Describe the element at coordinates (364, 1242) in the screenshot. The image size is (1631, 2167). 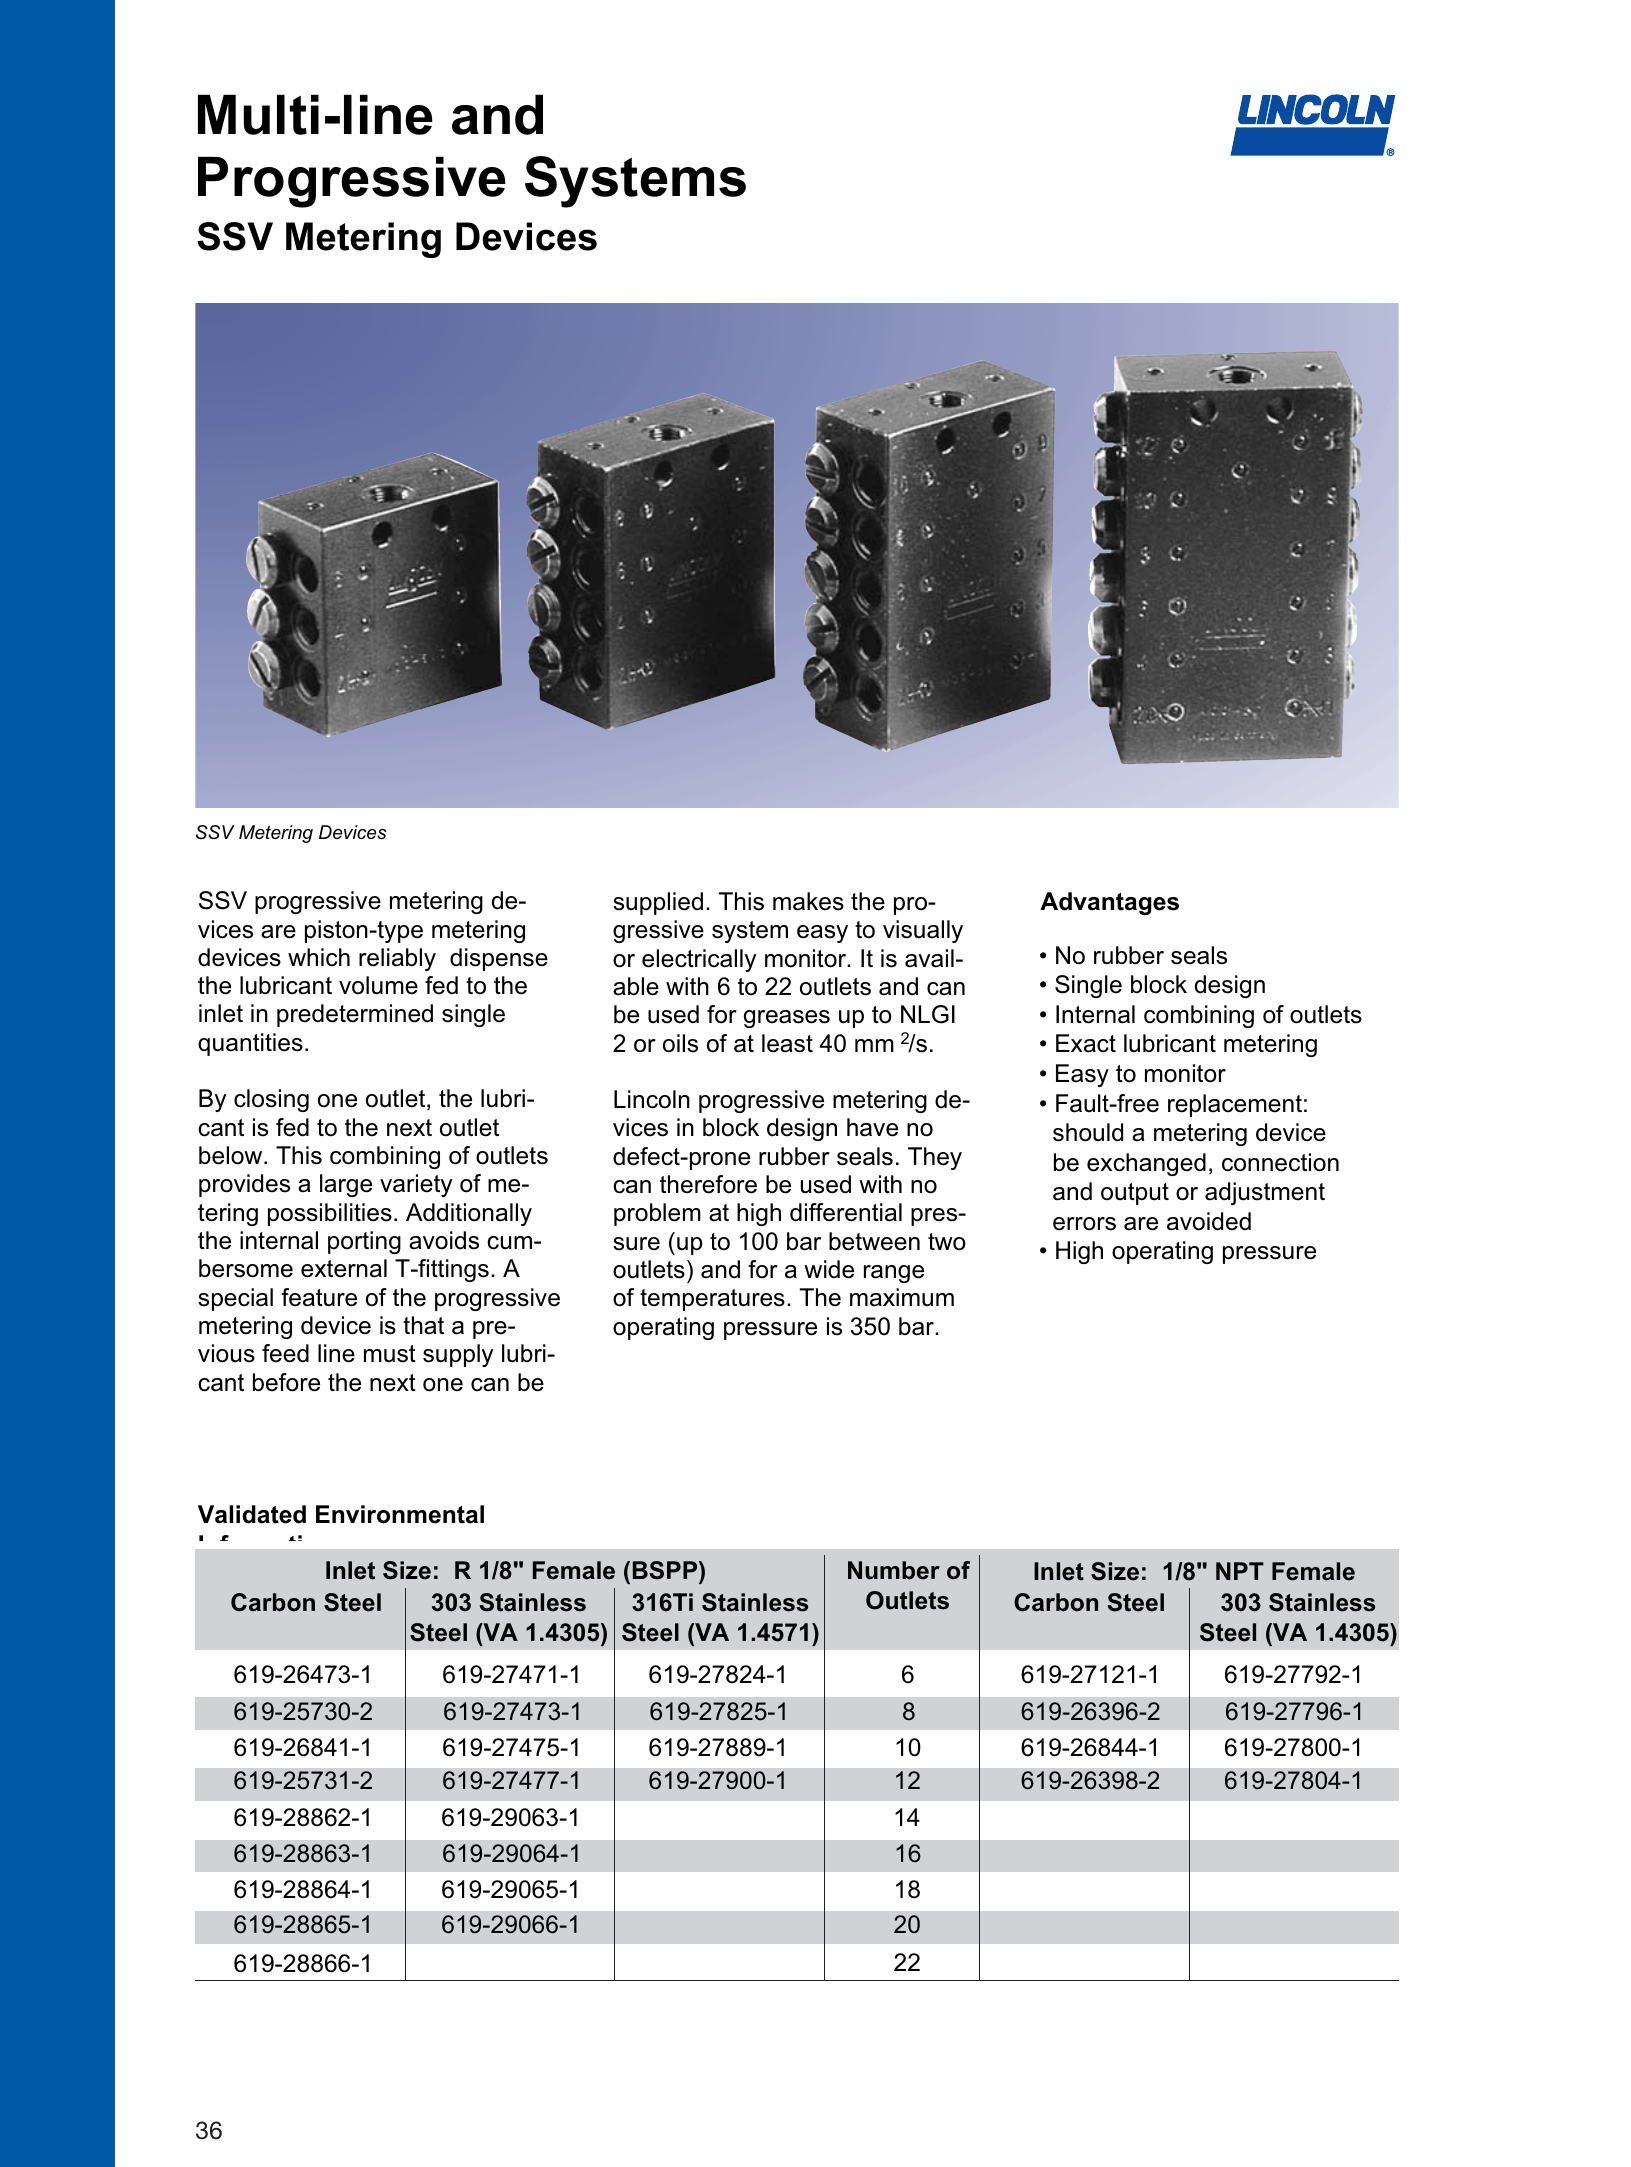
I see `porting` at that location.
